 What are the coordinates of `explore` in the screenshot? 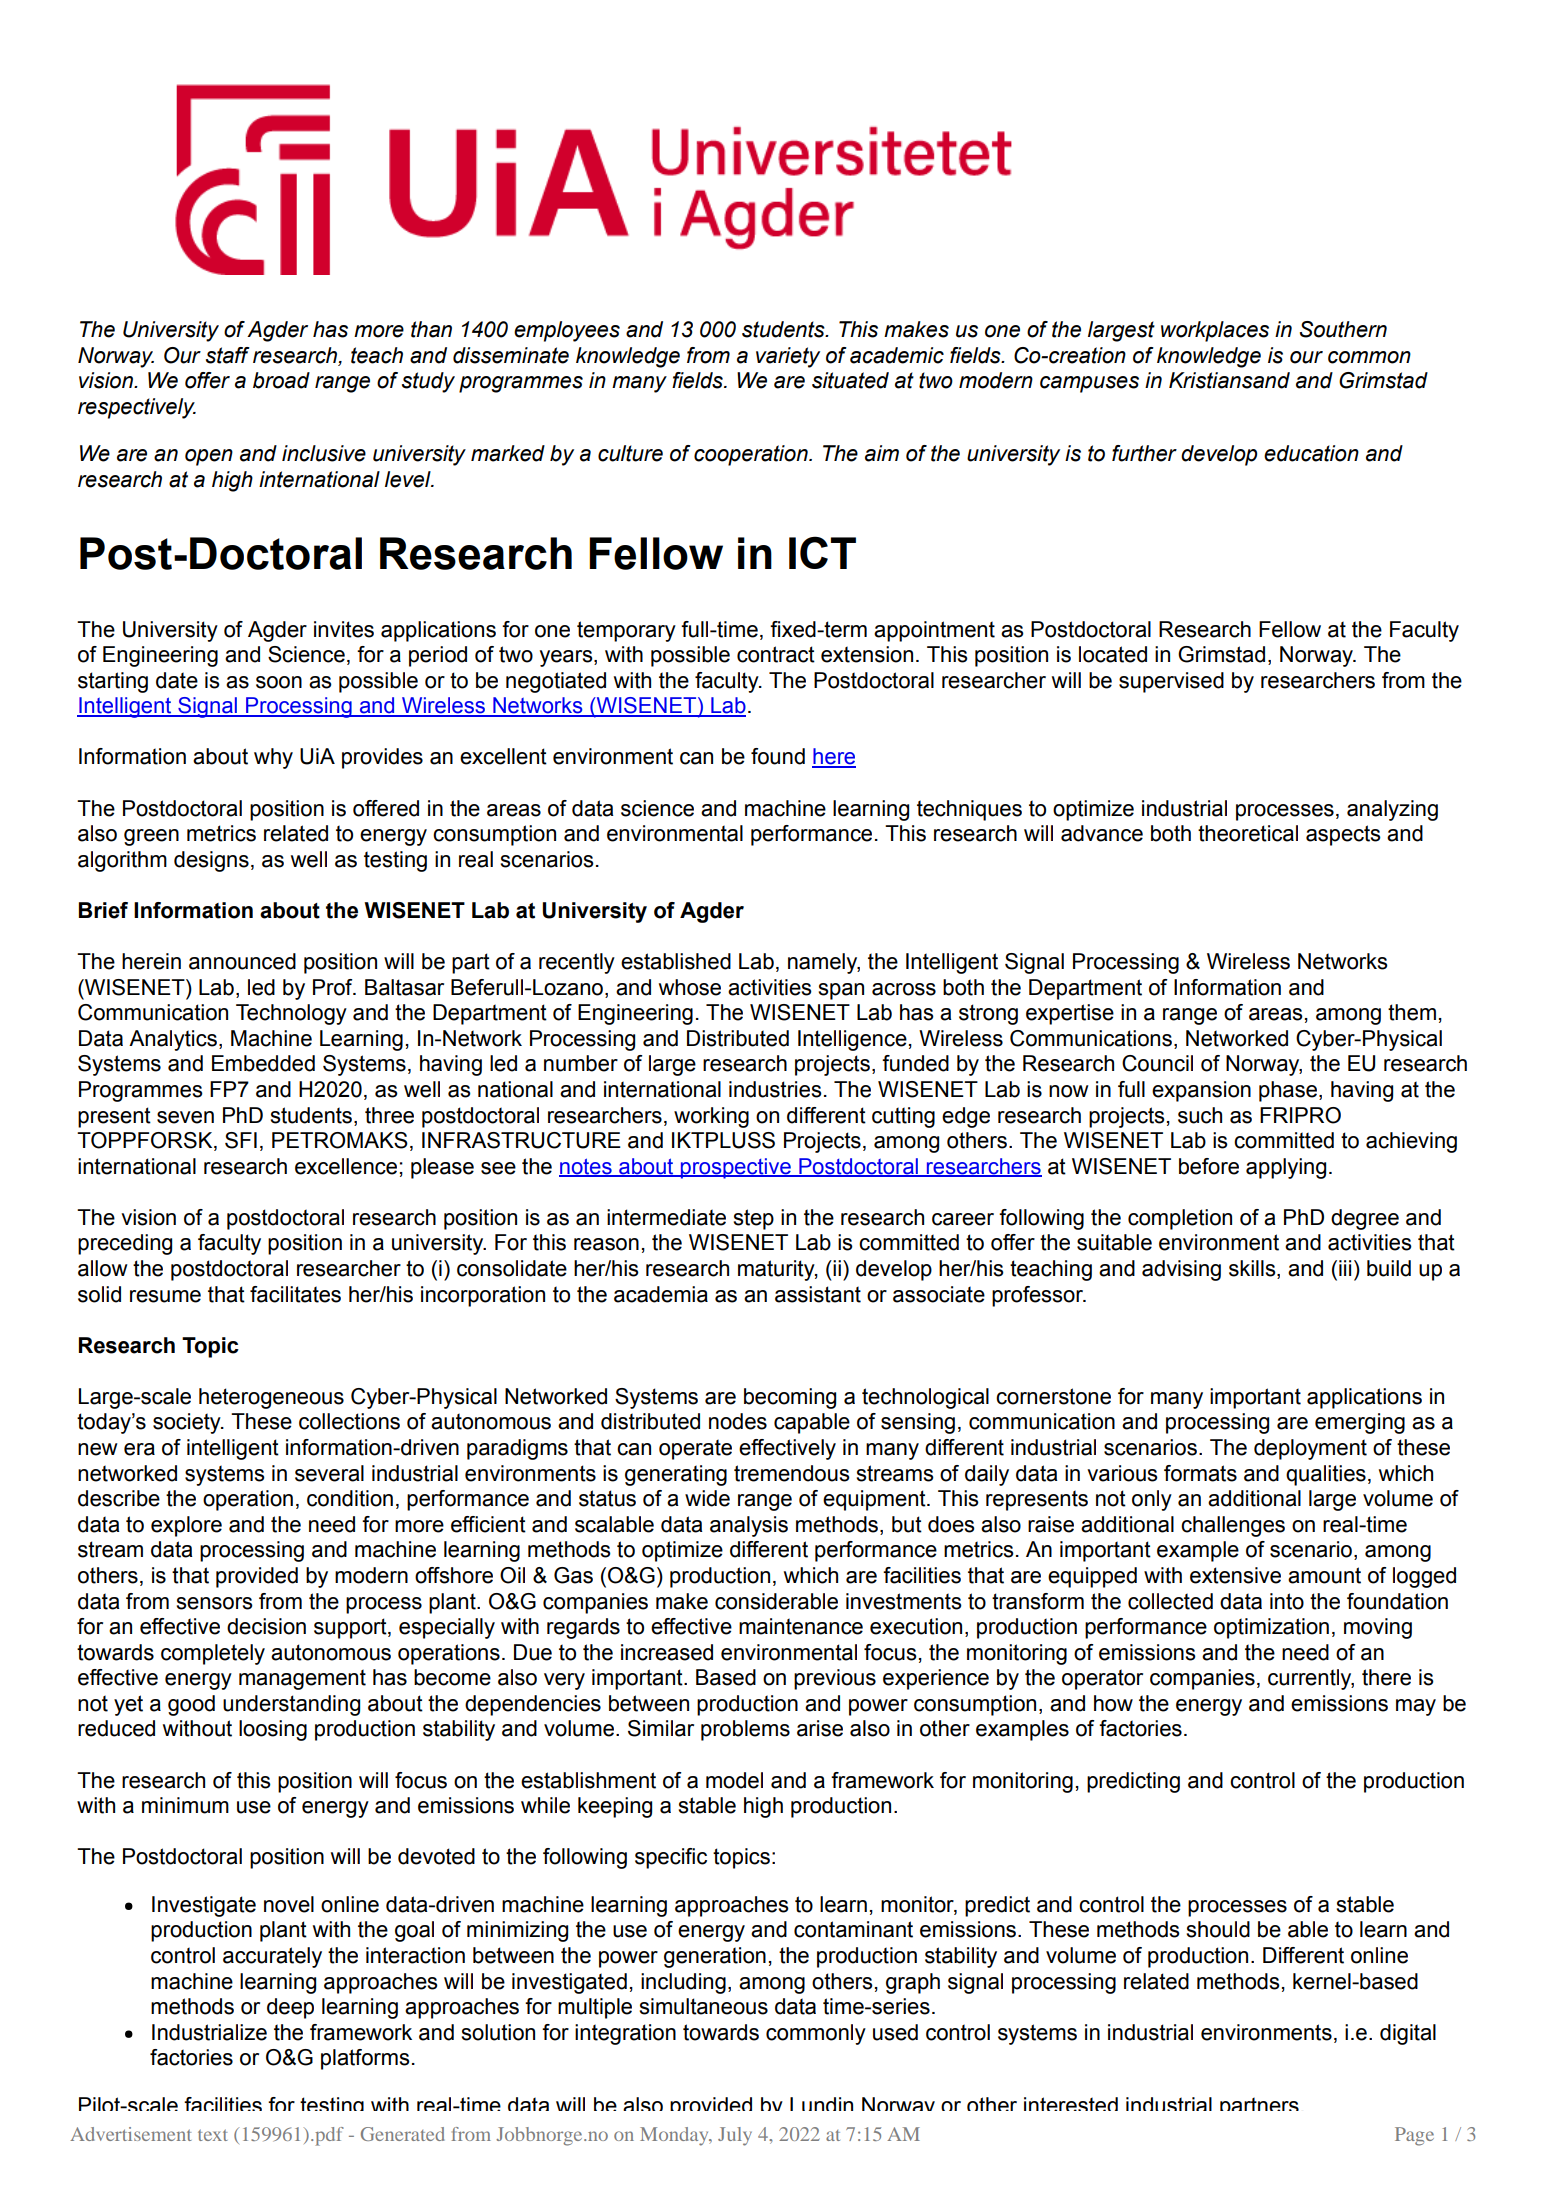 It's located at (186, 1526).
